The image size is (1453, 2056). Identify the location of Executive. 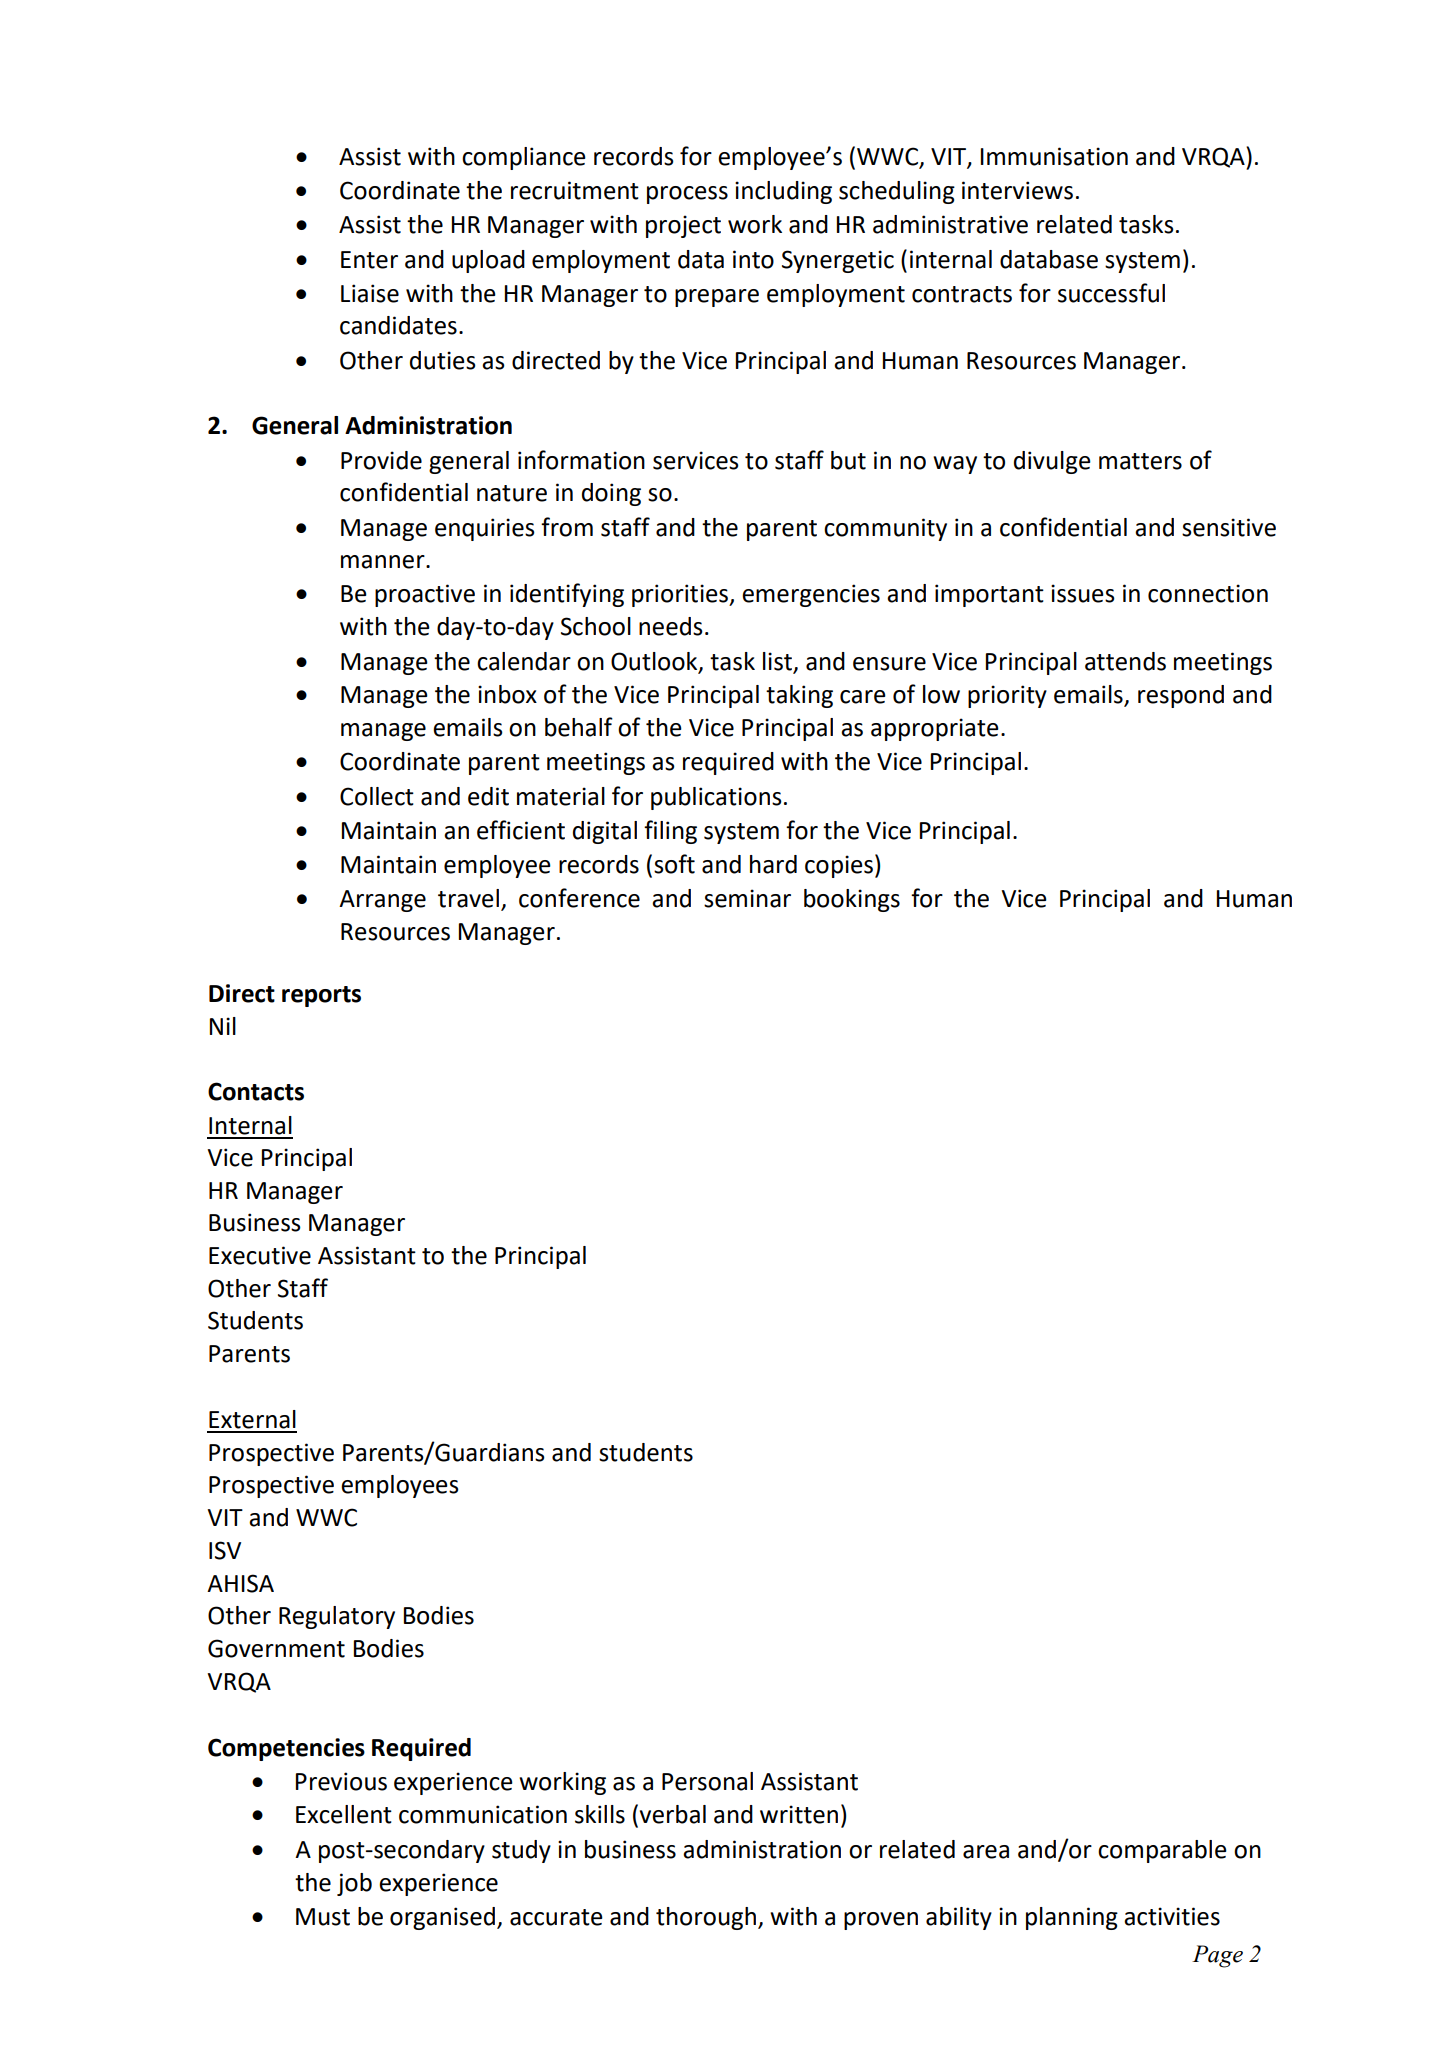
(260, 1255).
